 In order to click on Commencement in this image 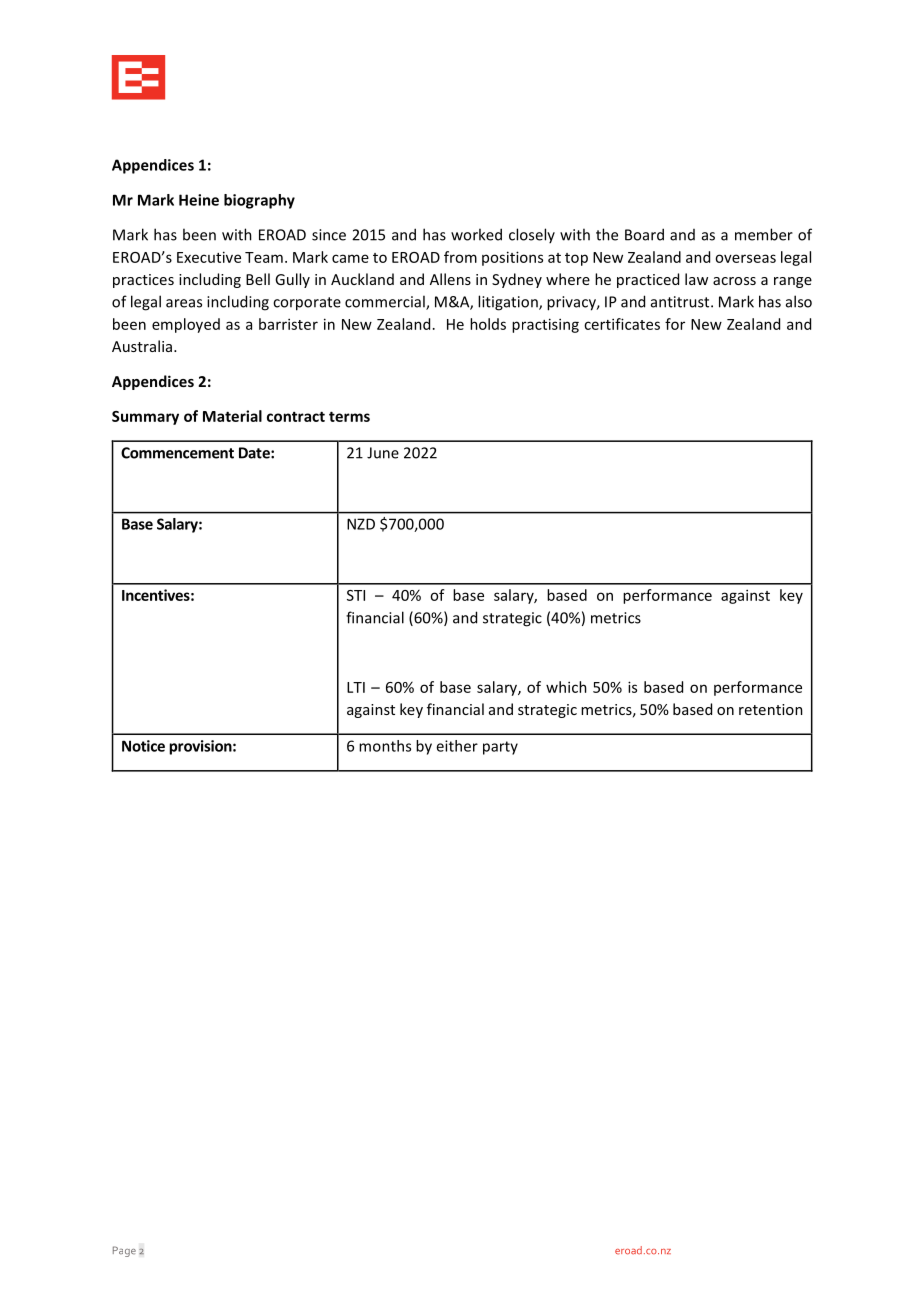, I will do `click(177, 453)`.
